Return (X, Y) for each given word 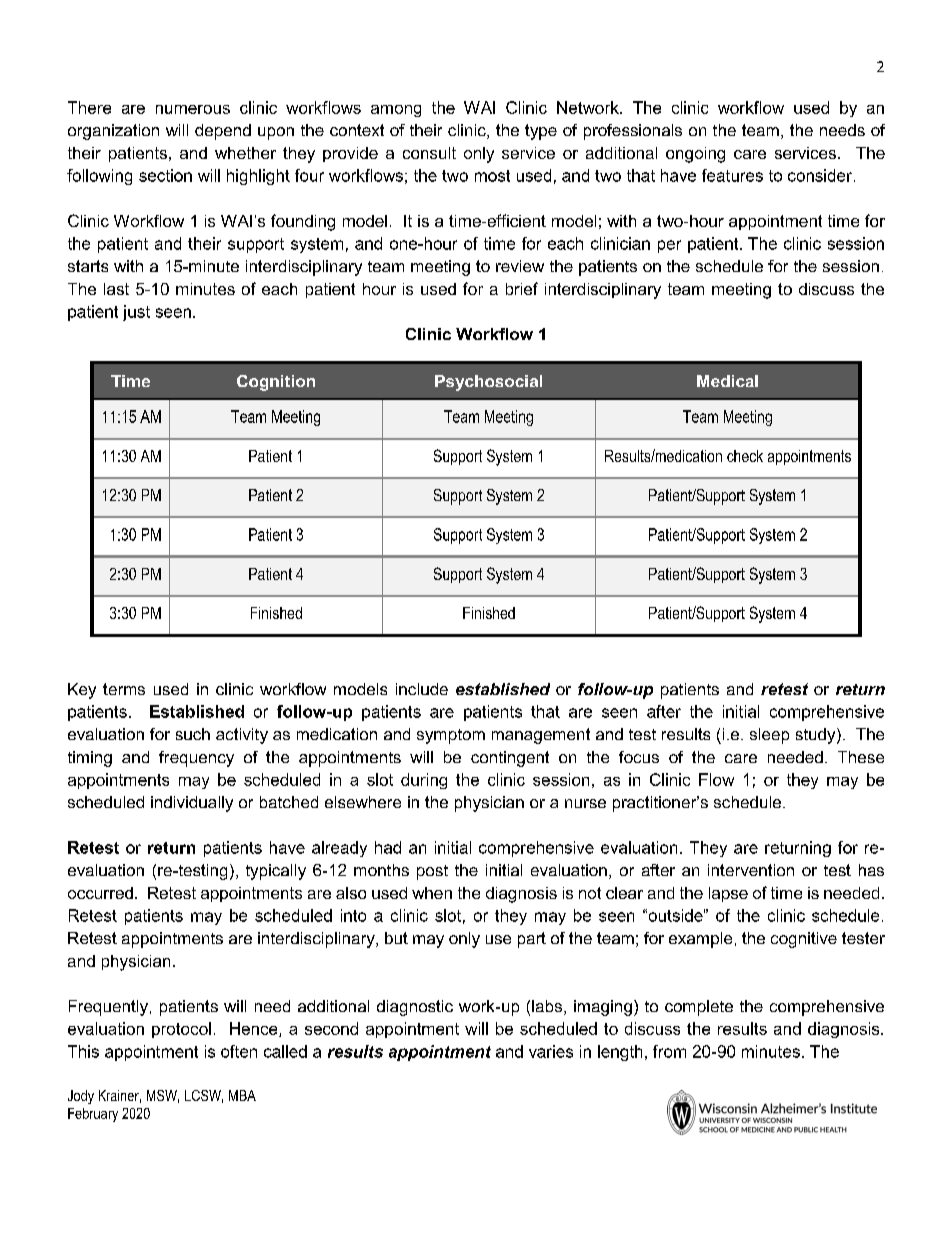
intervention (751, 870)
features (732, 175)
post (432, 872)
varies (551, 1051)
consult (429, 153)
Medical (727, 381)
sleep (769, 736)
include (422, 689)
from (669, 1051)
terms (124, 689)
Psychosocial (488, 383)
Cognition (276, 383)
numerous (193, 109)
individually (192, 804)
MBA (242, 1095)
